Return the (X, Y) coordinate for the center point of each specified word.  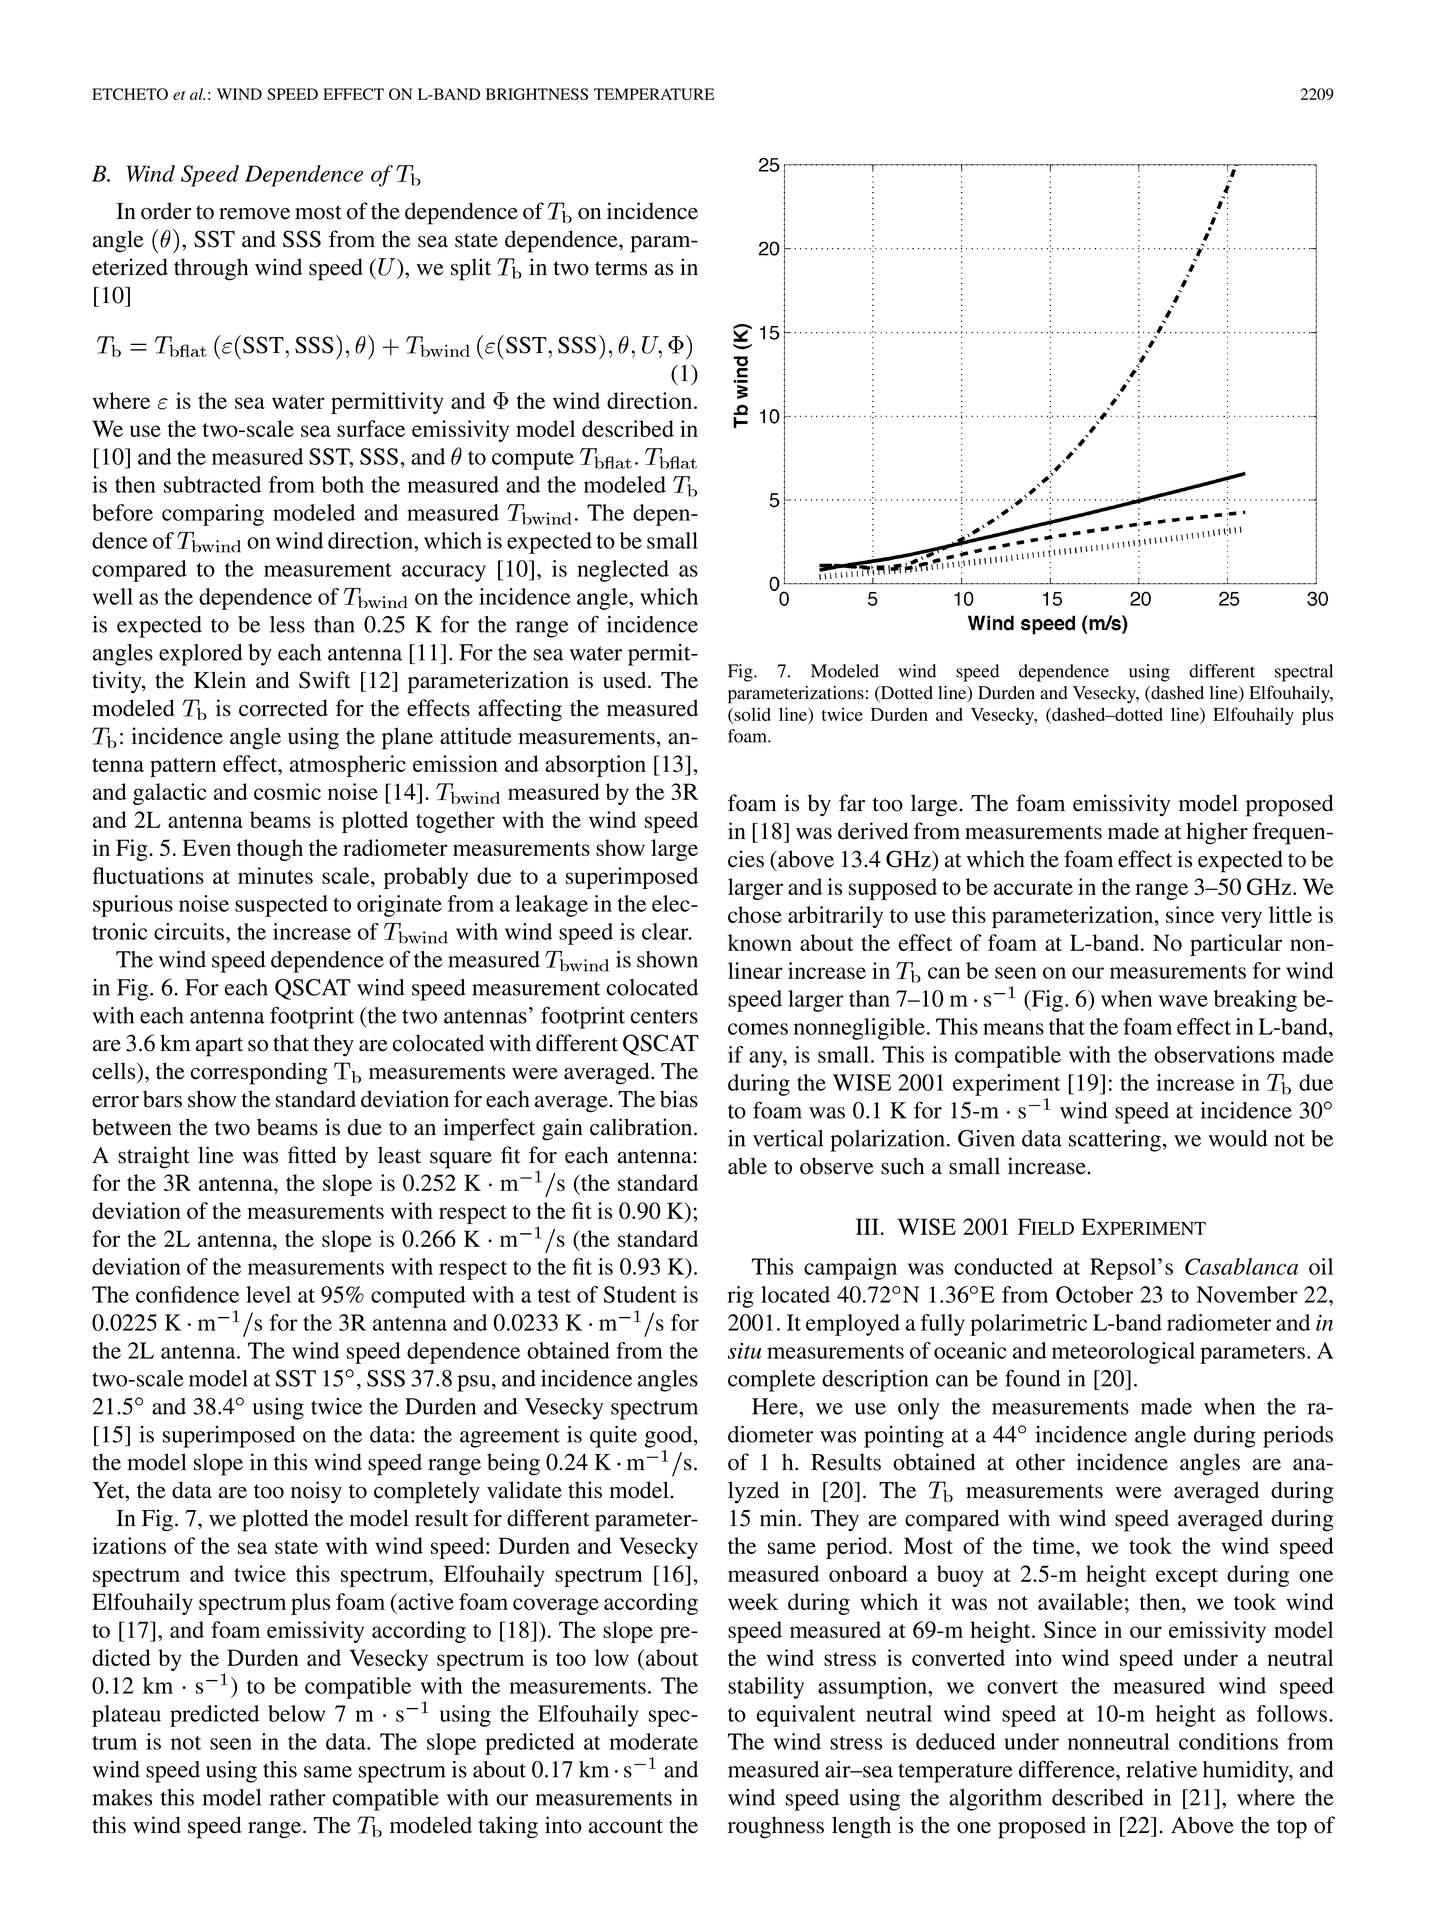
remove (254, 214)
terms (621, 268)
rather (297, 1797)
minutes (275, 875)
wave (1183, 1001)
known (760, 942)
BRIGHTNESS (537, 94)
